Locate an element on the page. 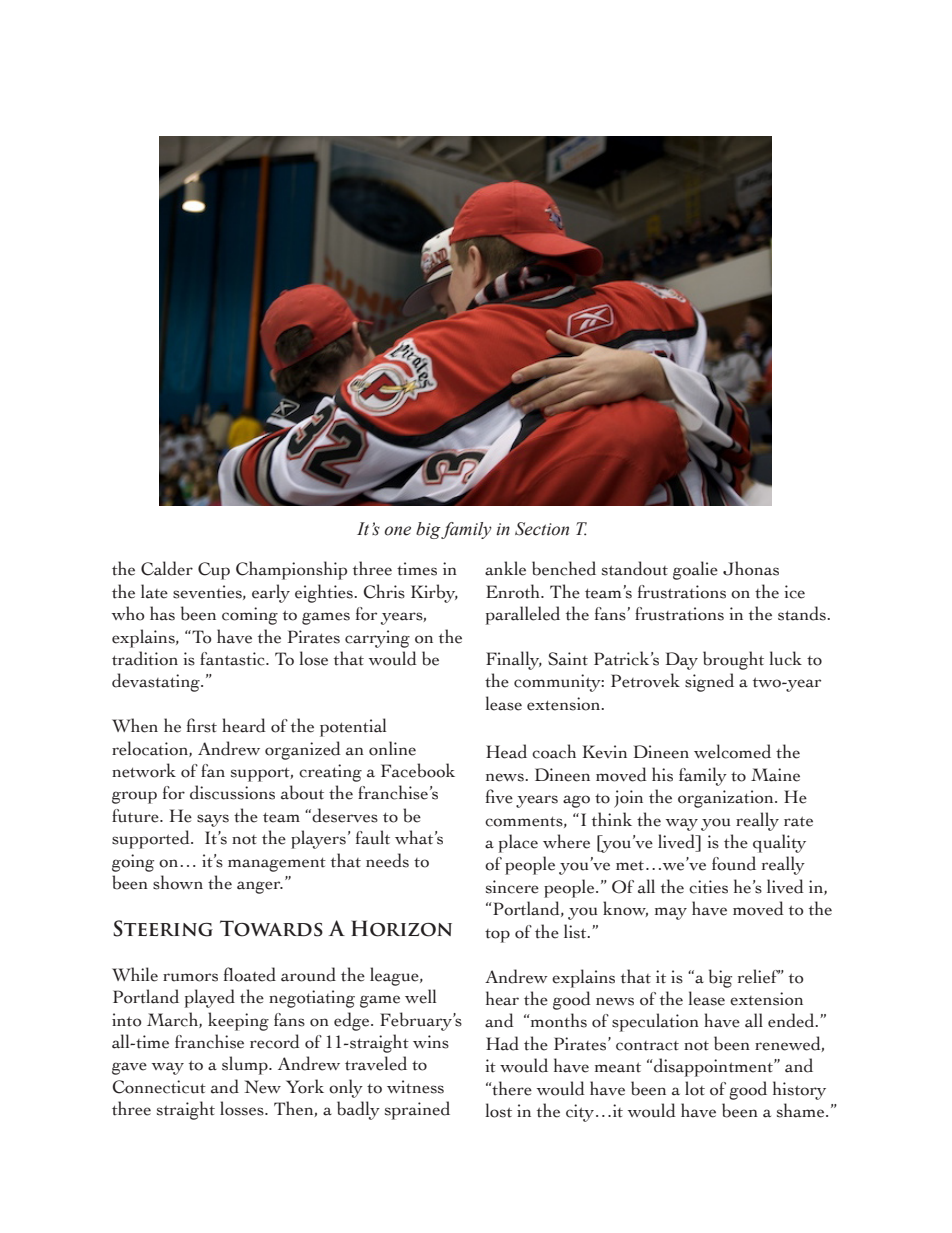 This image has width=952, height=1233. ended is located at coordinates (792, 1020).
